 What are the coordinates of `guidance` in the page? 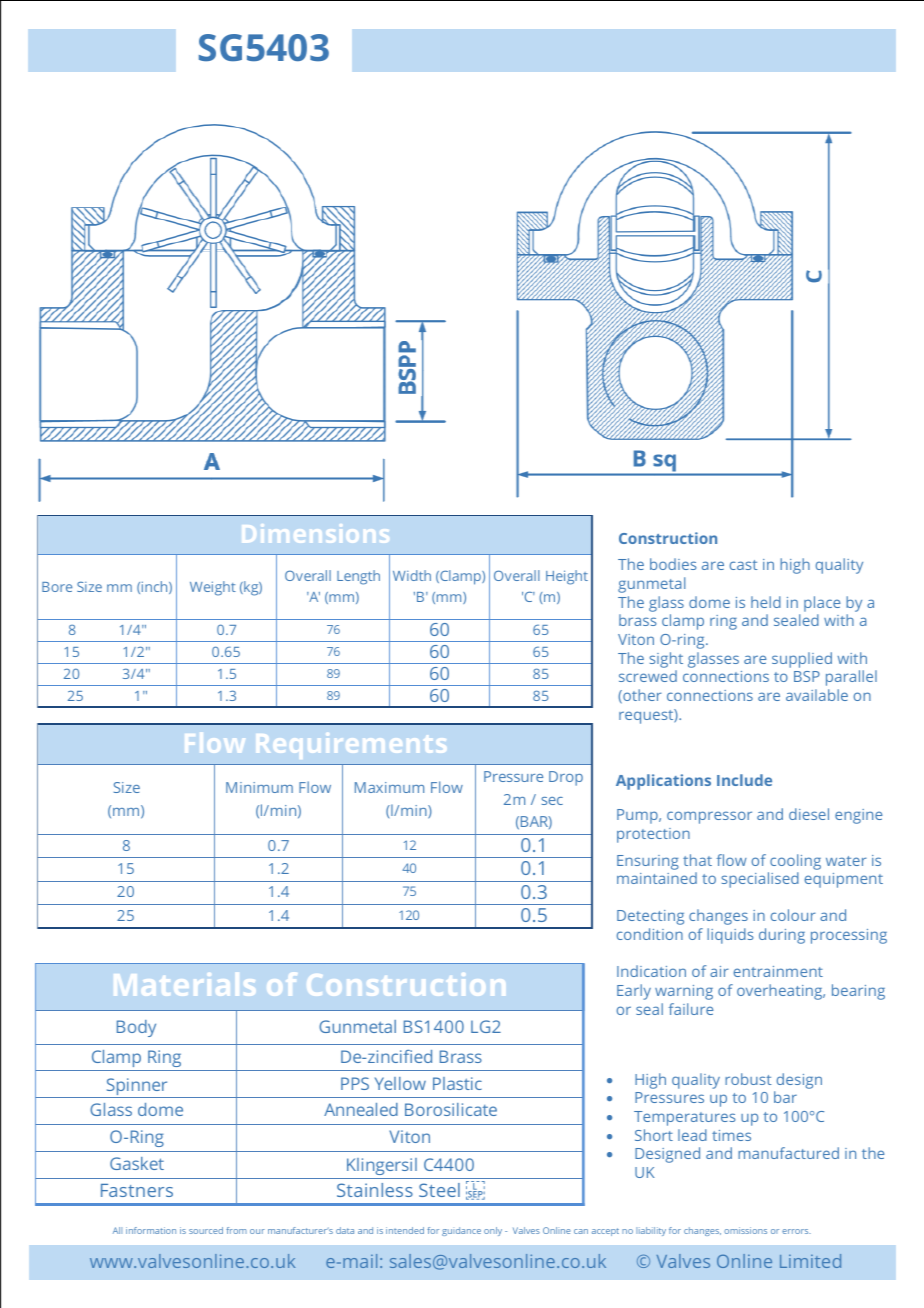 It's located at (461, 1231).
